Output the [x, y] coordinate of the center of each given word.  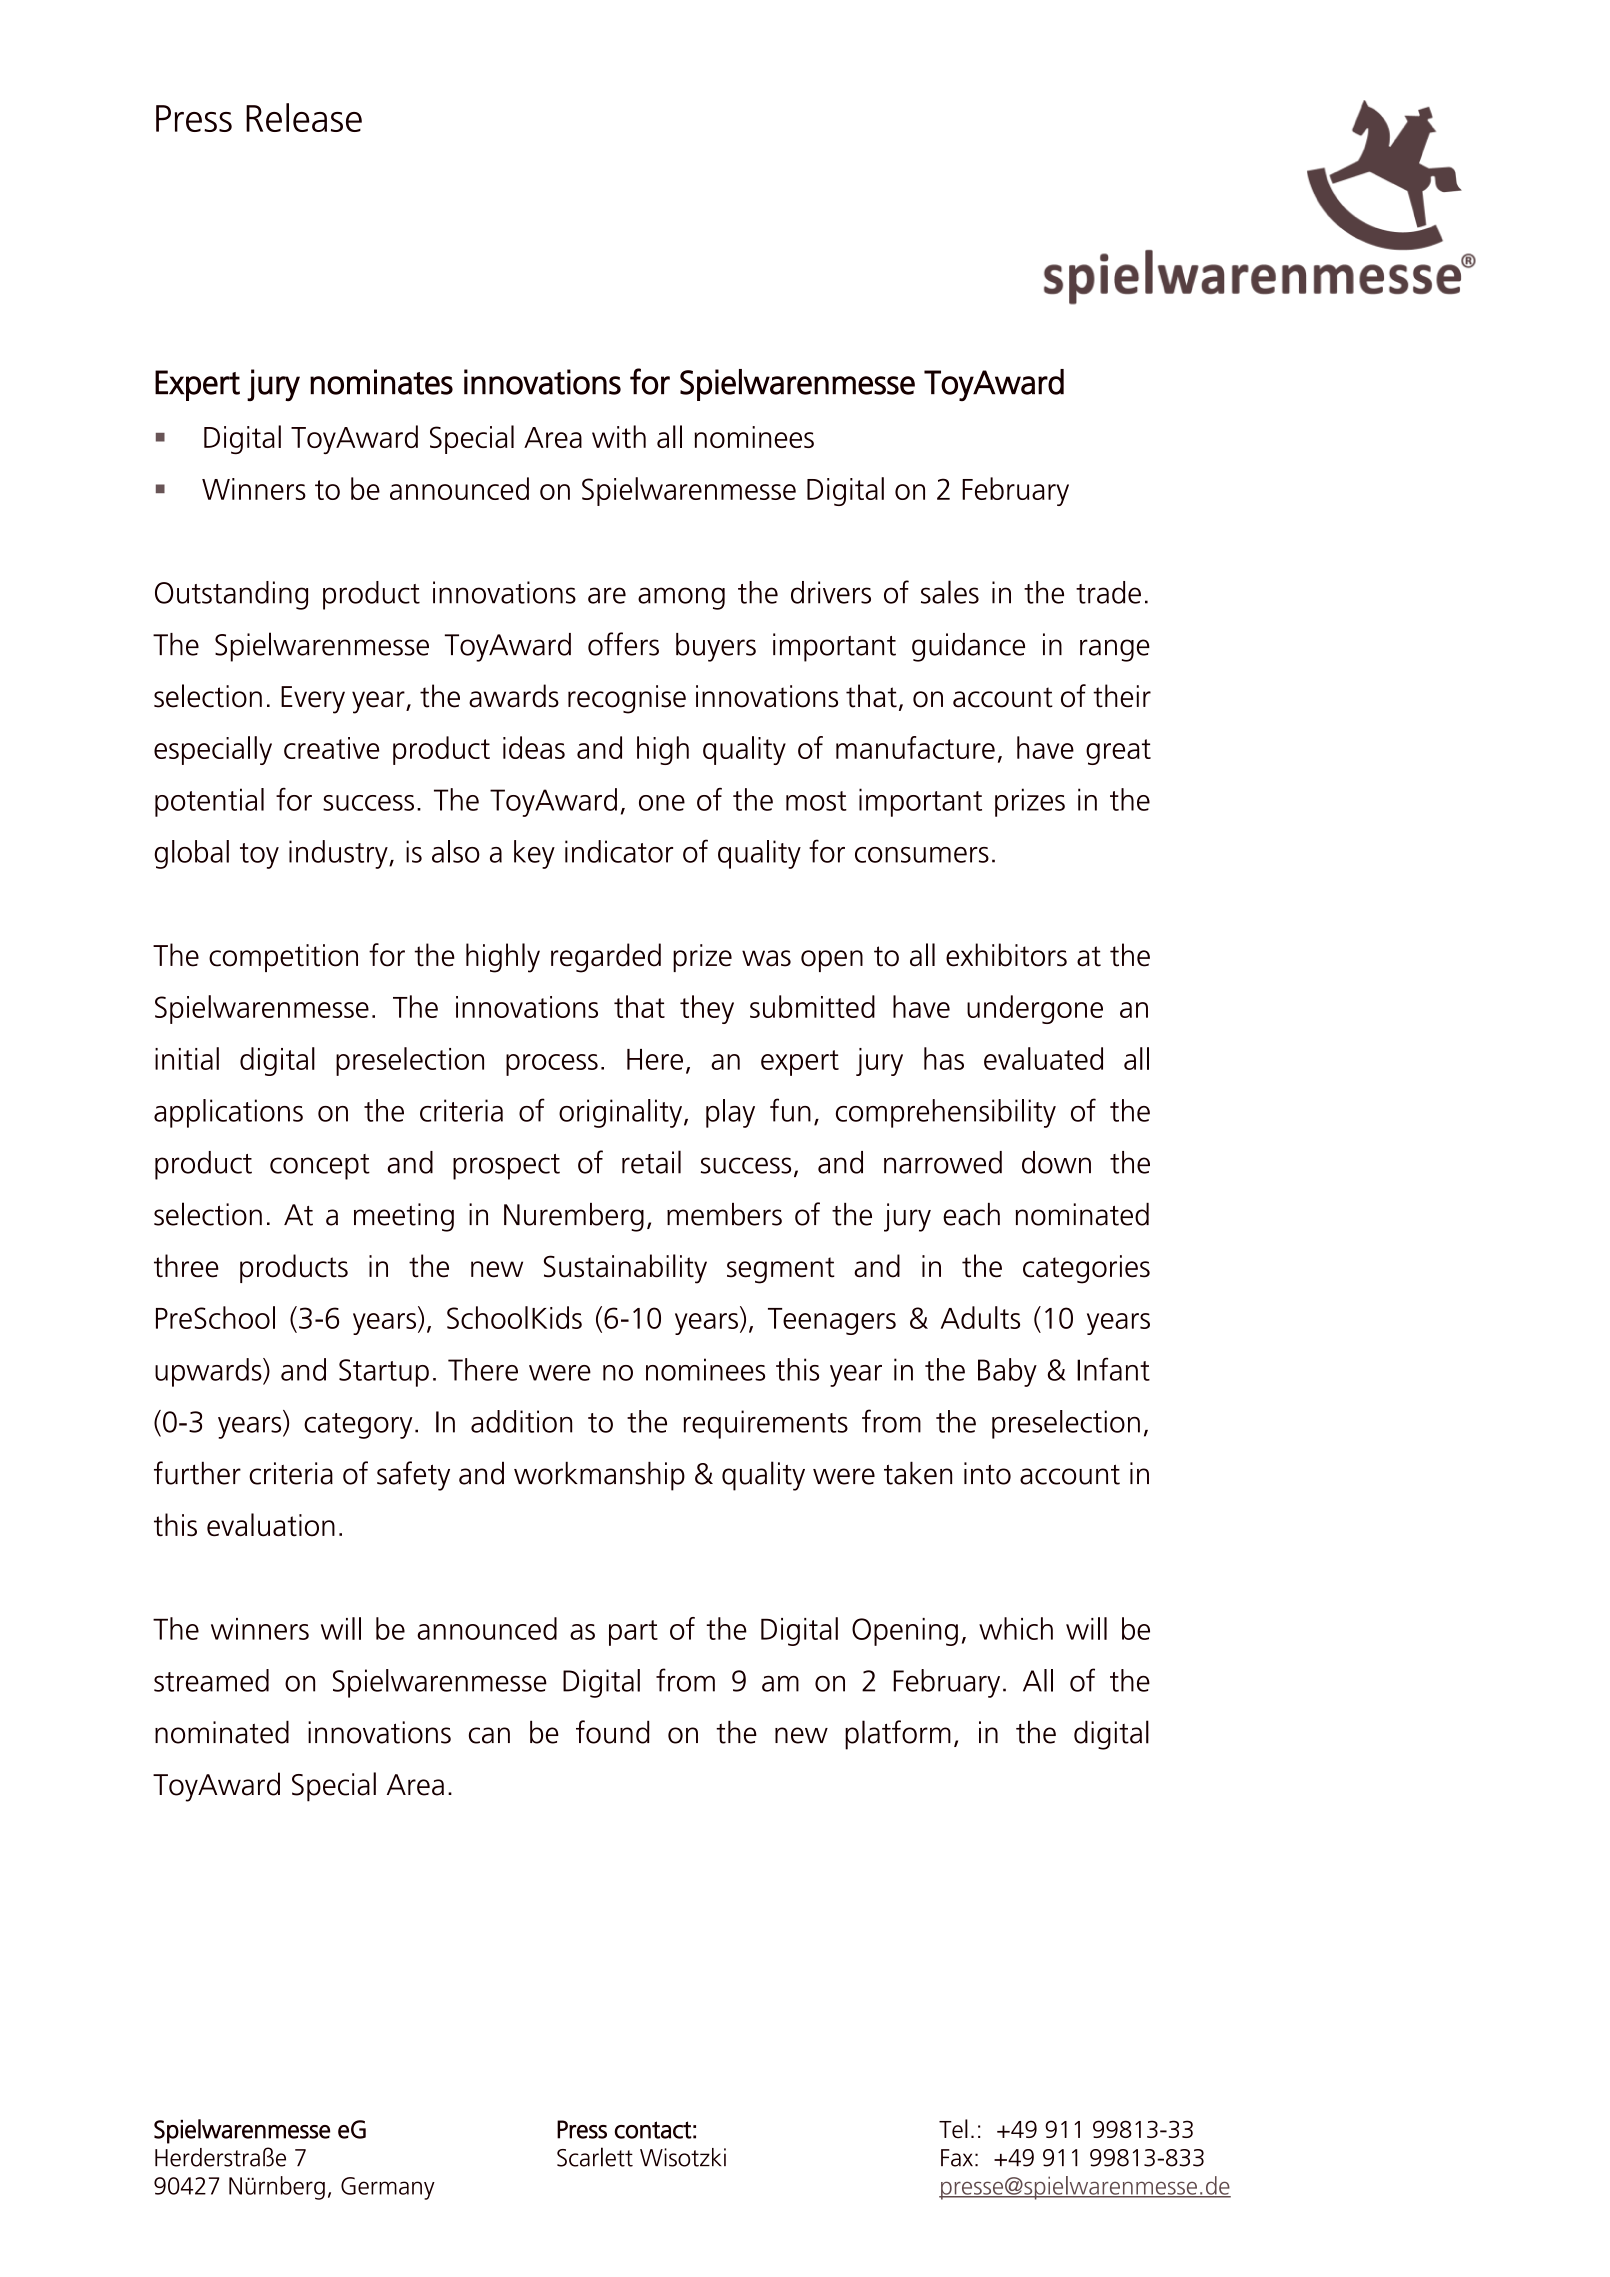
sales [950, 592]
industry [339, 854]
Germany [388, 2188]
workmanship [599, 1476]
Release [304, 117]
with [619, 436]
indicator [619, 851]
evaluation [271, 1525]
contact [653, 2130]
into [987, 1473]
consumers [922, 855]
